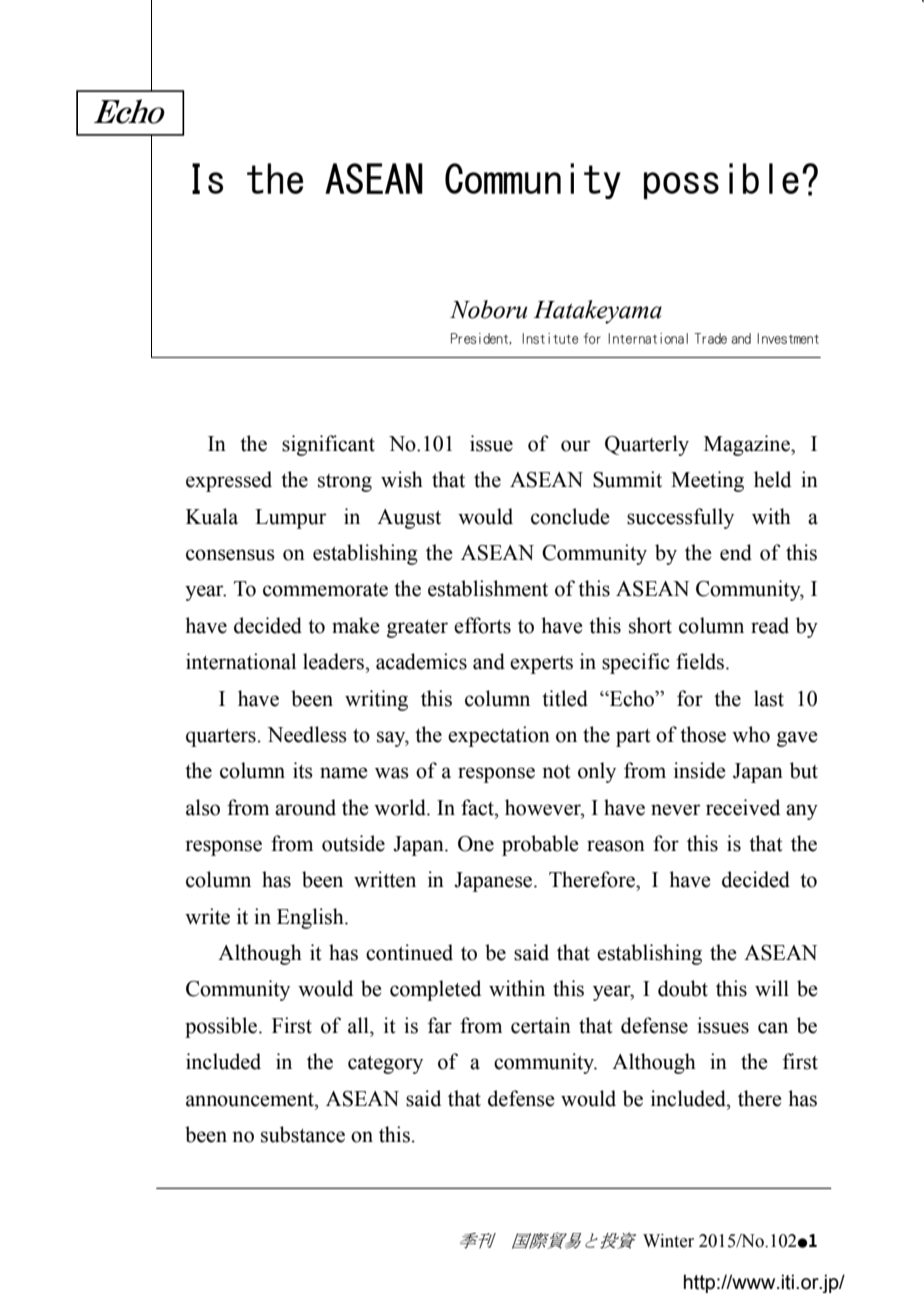 This screenshot has width=924, height=1313. Describe the element at coordinates (772, 988) in the screenshot. I see `will` at that location.
